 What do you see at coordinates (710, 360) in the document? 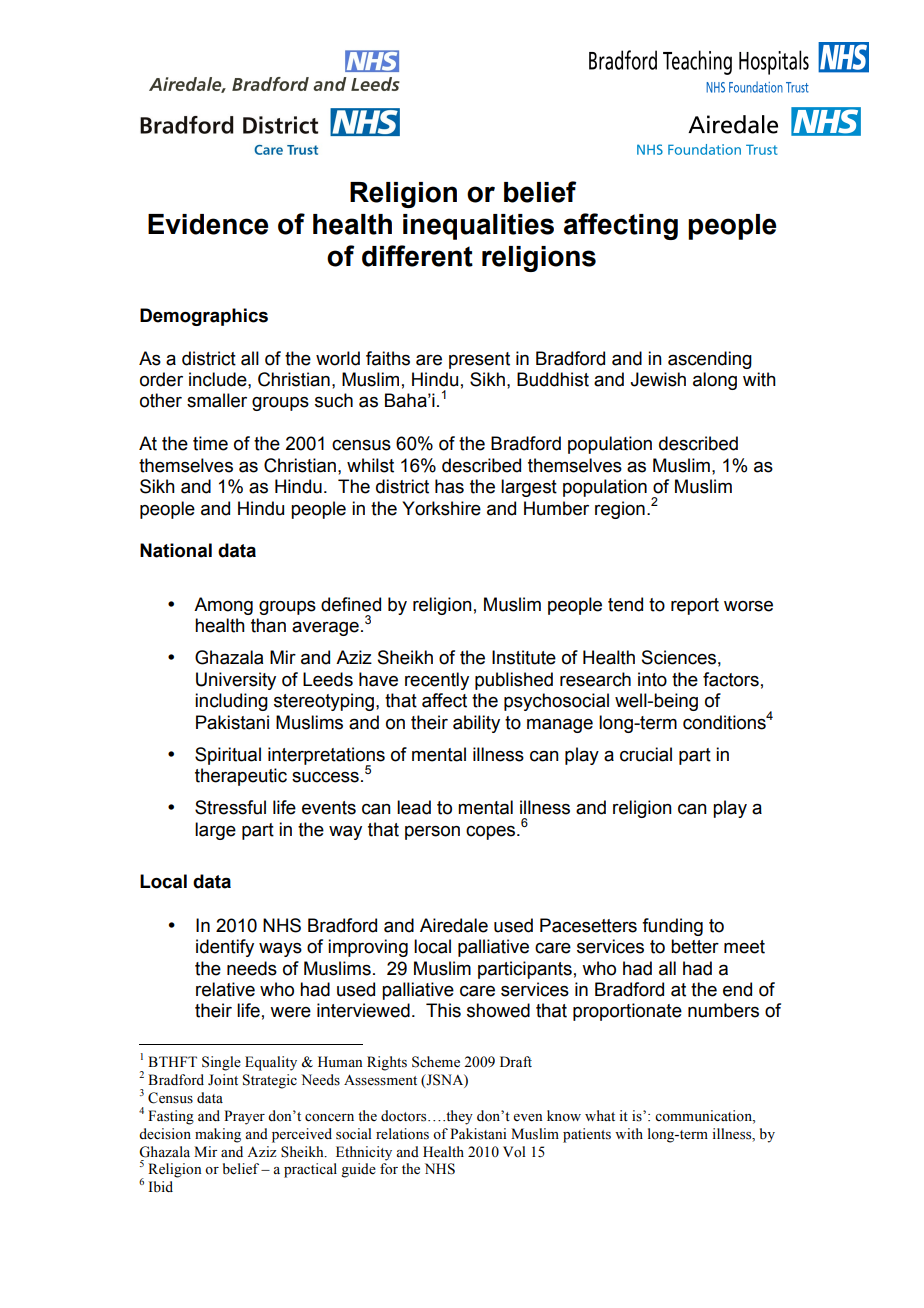
I see `ascending` at bounding box center [710, 360].
